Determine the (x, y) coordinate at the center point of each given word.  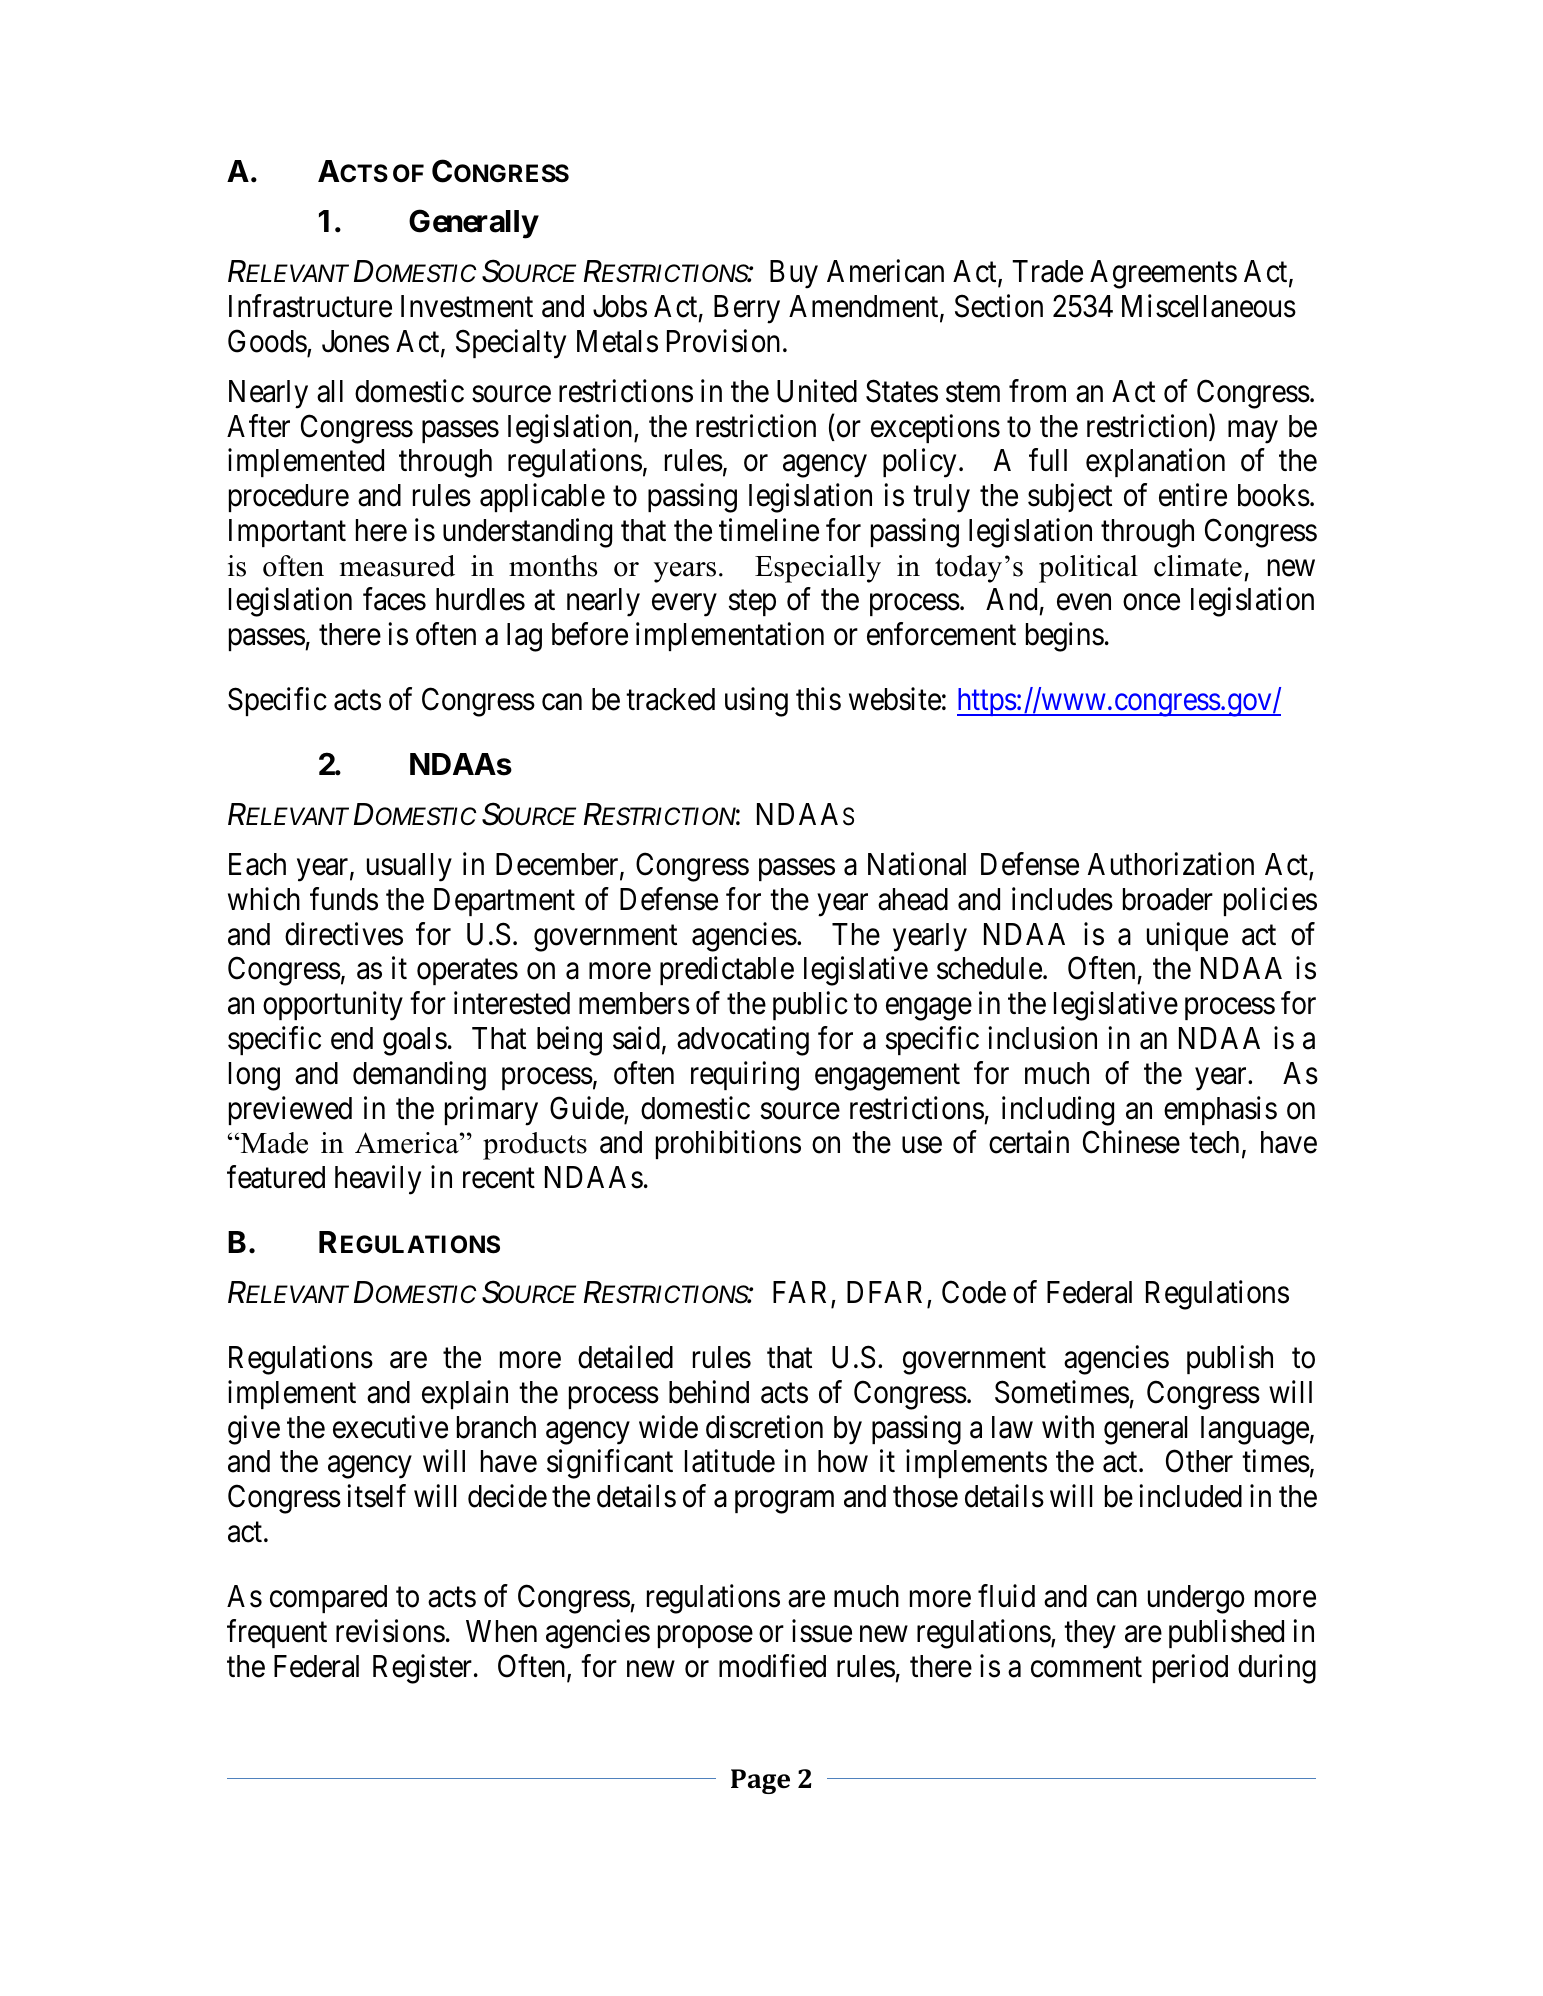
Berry (747, 309)
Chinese (1131, 1142)
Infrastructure (310, 306)
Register (424, 1669)
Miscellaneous (1209, 306)
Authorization (1171, 864)
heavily (378, 1180)
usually (409, 867)
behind (709, 1392)
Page (760, 1781)
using (756, 702)
